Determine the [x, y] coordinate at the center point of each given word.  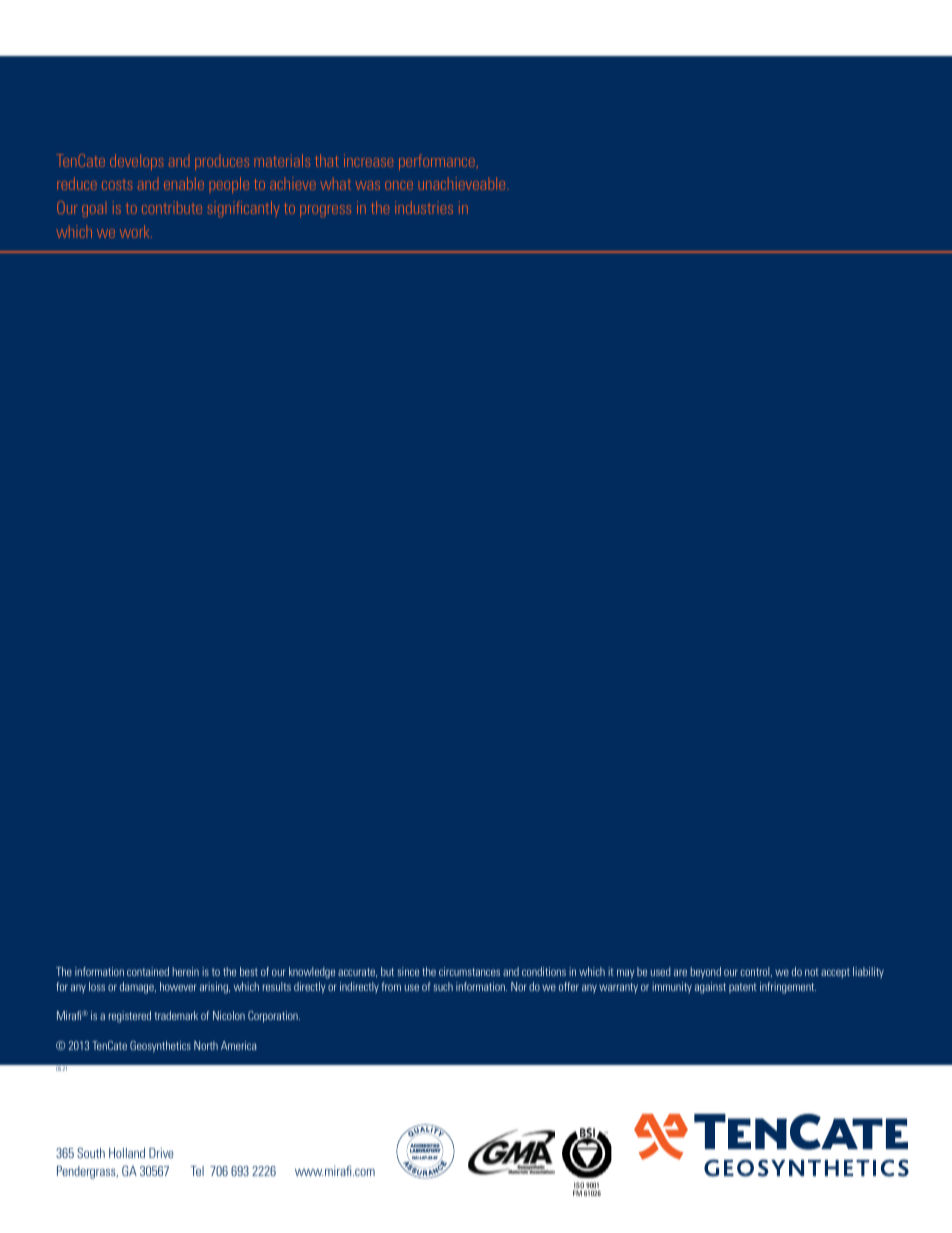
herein [186, 971]
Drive [161, 1153]
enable [184, 183]
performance [437, 162]
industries [424, 207]
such [443, 986]
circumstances [469, 971]
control [756, 972]
